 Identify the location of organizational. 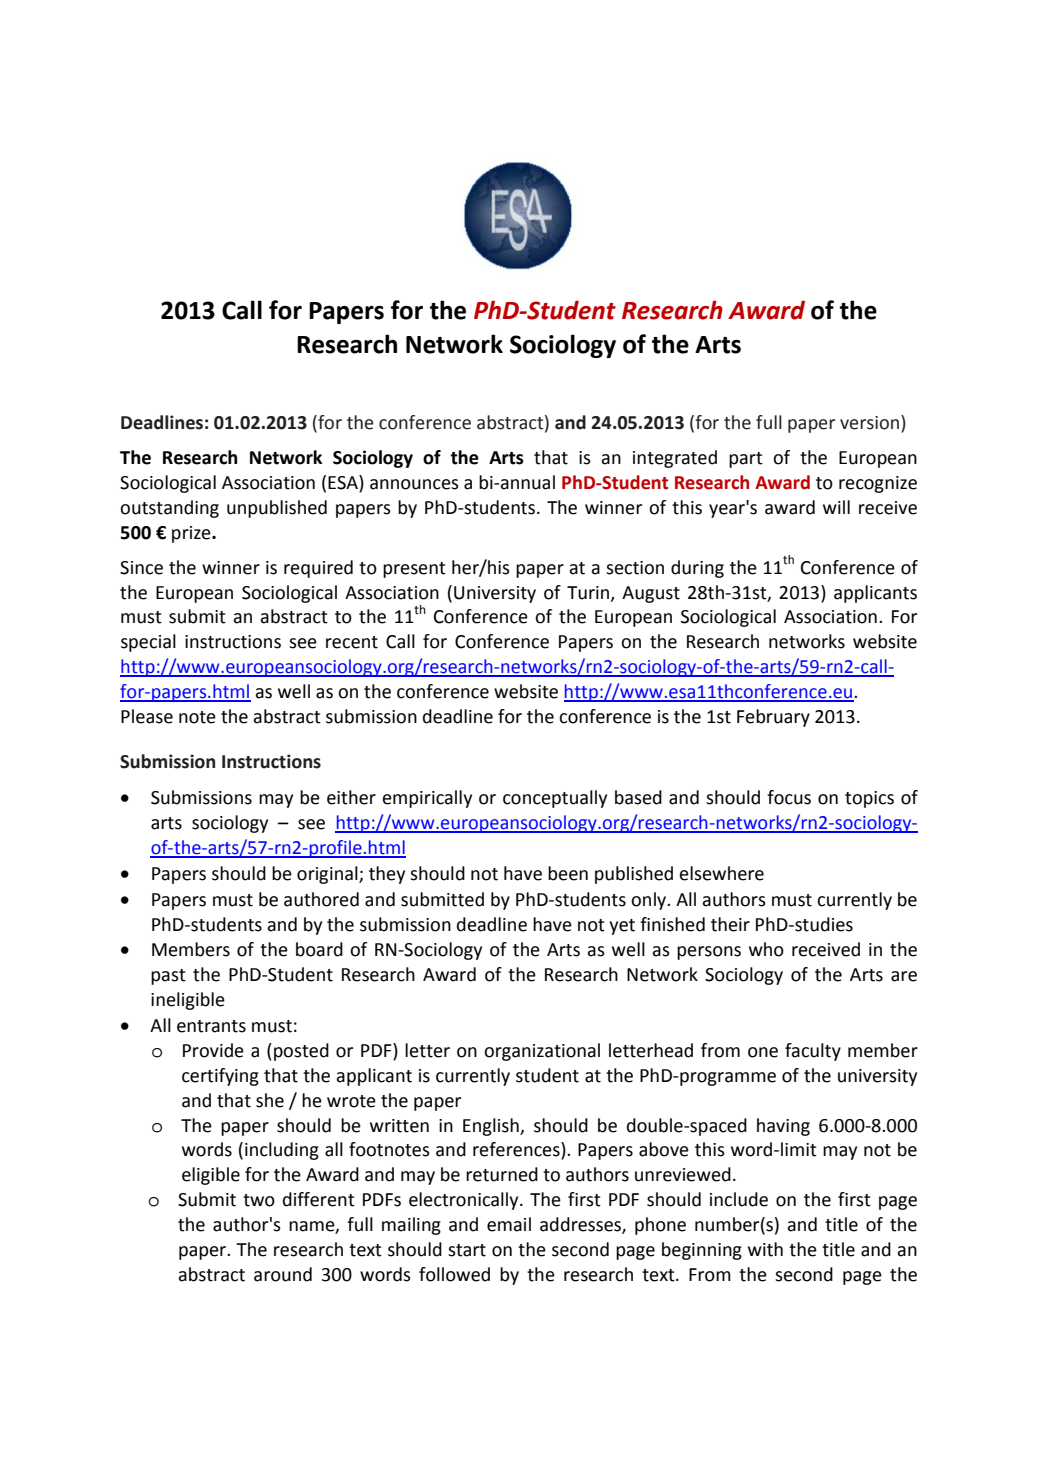
(542, 1052).
